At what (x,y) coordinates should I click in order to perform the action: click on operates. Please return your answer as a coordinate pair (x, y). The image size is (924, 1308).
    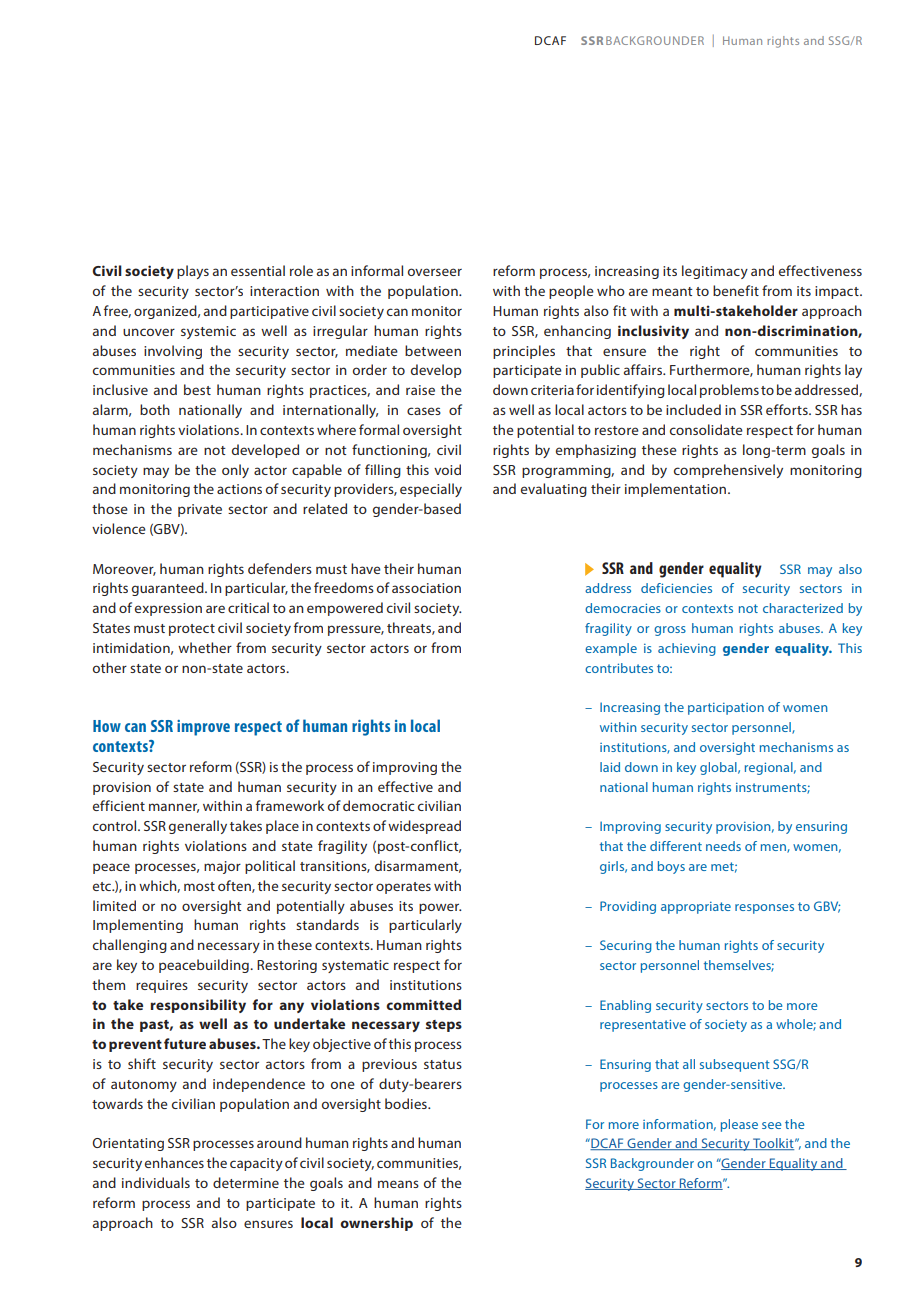
    Looking at the image, I should click on (403, 888).
